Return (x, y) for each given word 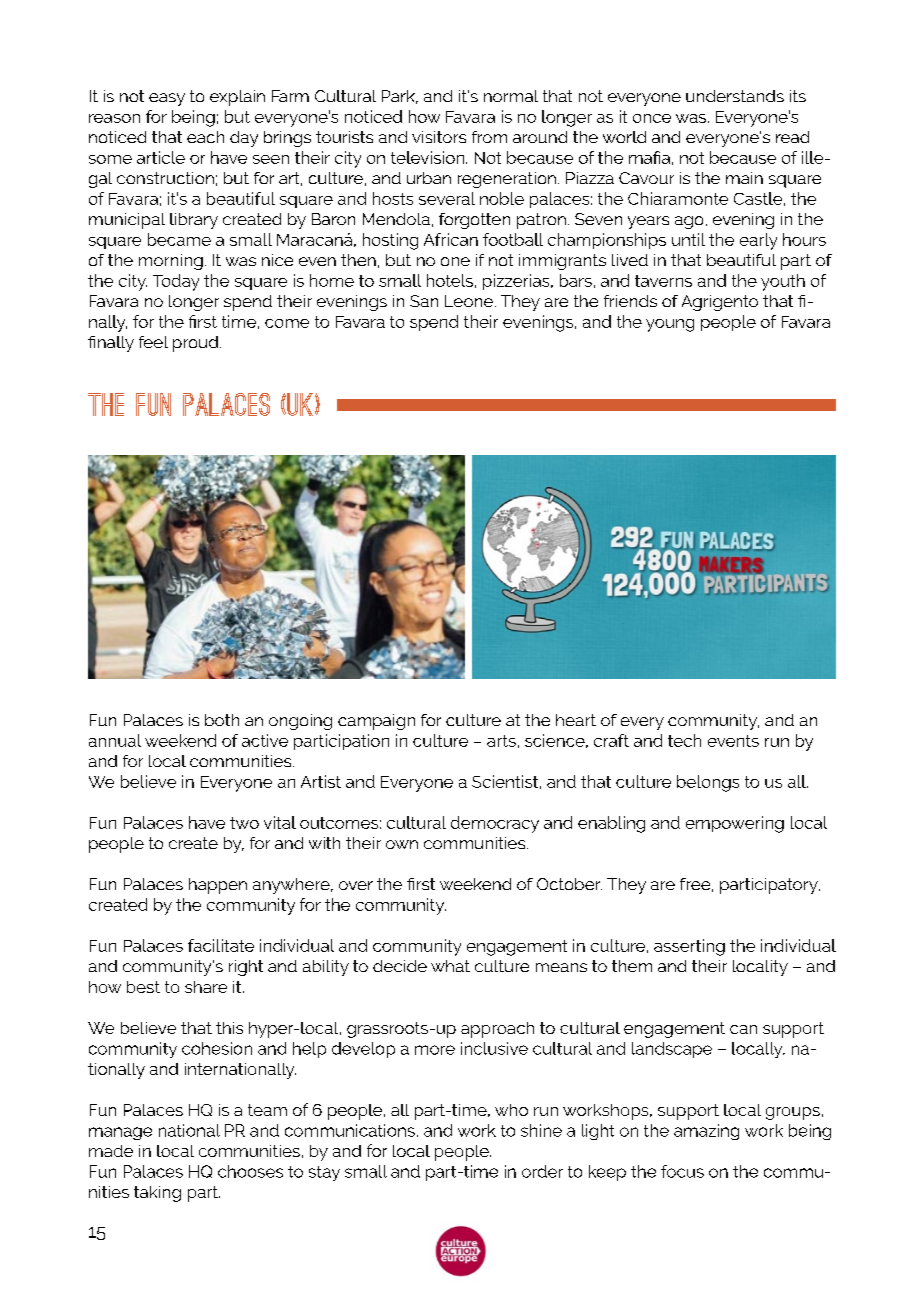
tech (684, 740)
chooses (250, 1171)
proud (195, 344)
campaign (376, 722)
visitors (439, 137)
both (222, 720)
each (205, 137)
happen (218, 886)
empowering (735, 824)
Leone (469, 301)
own (402, 844)
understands (735, 96)
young (670, 325)
